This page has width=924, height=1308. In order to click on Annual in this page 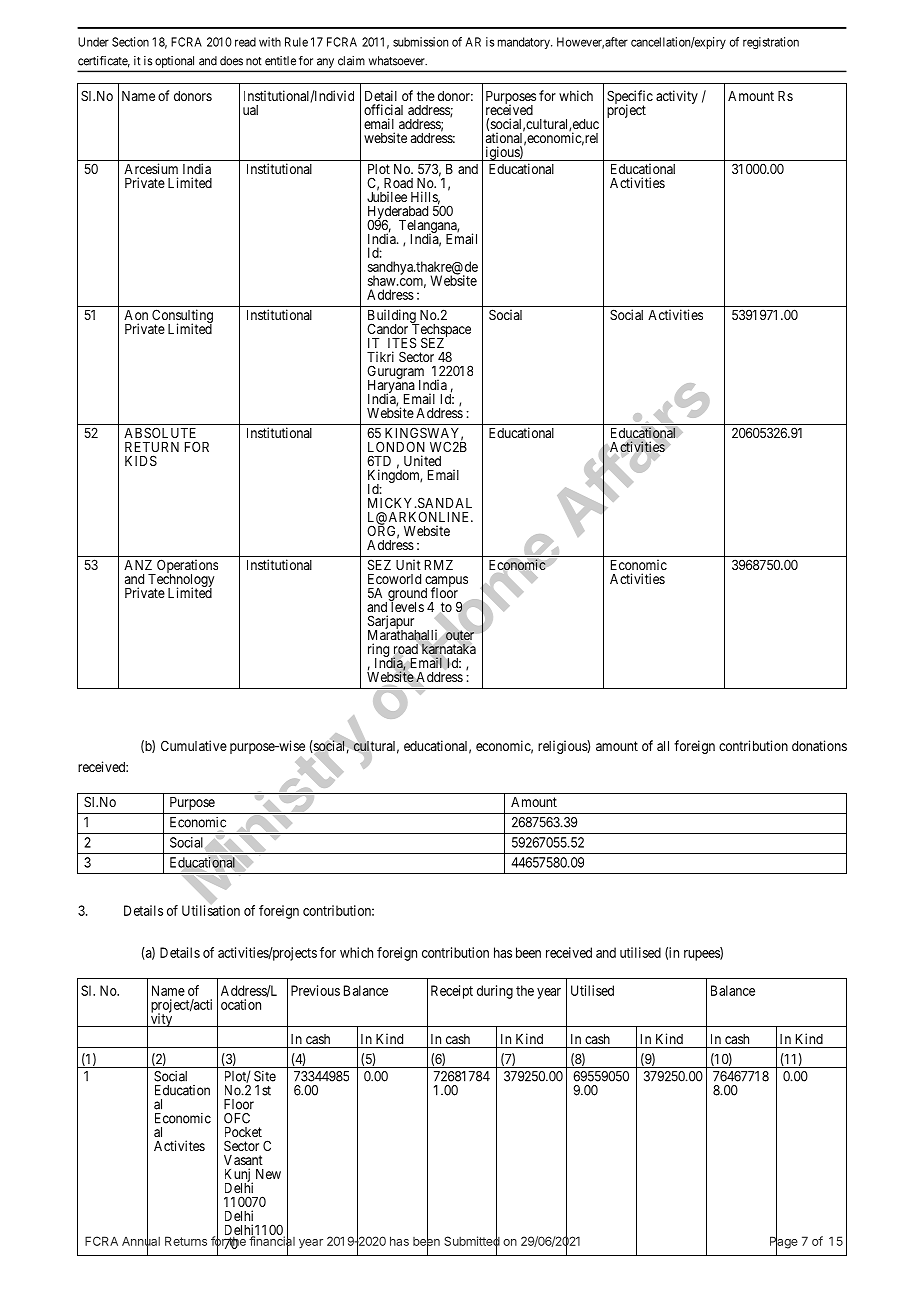, I will do `click(141, 1241)`.
